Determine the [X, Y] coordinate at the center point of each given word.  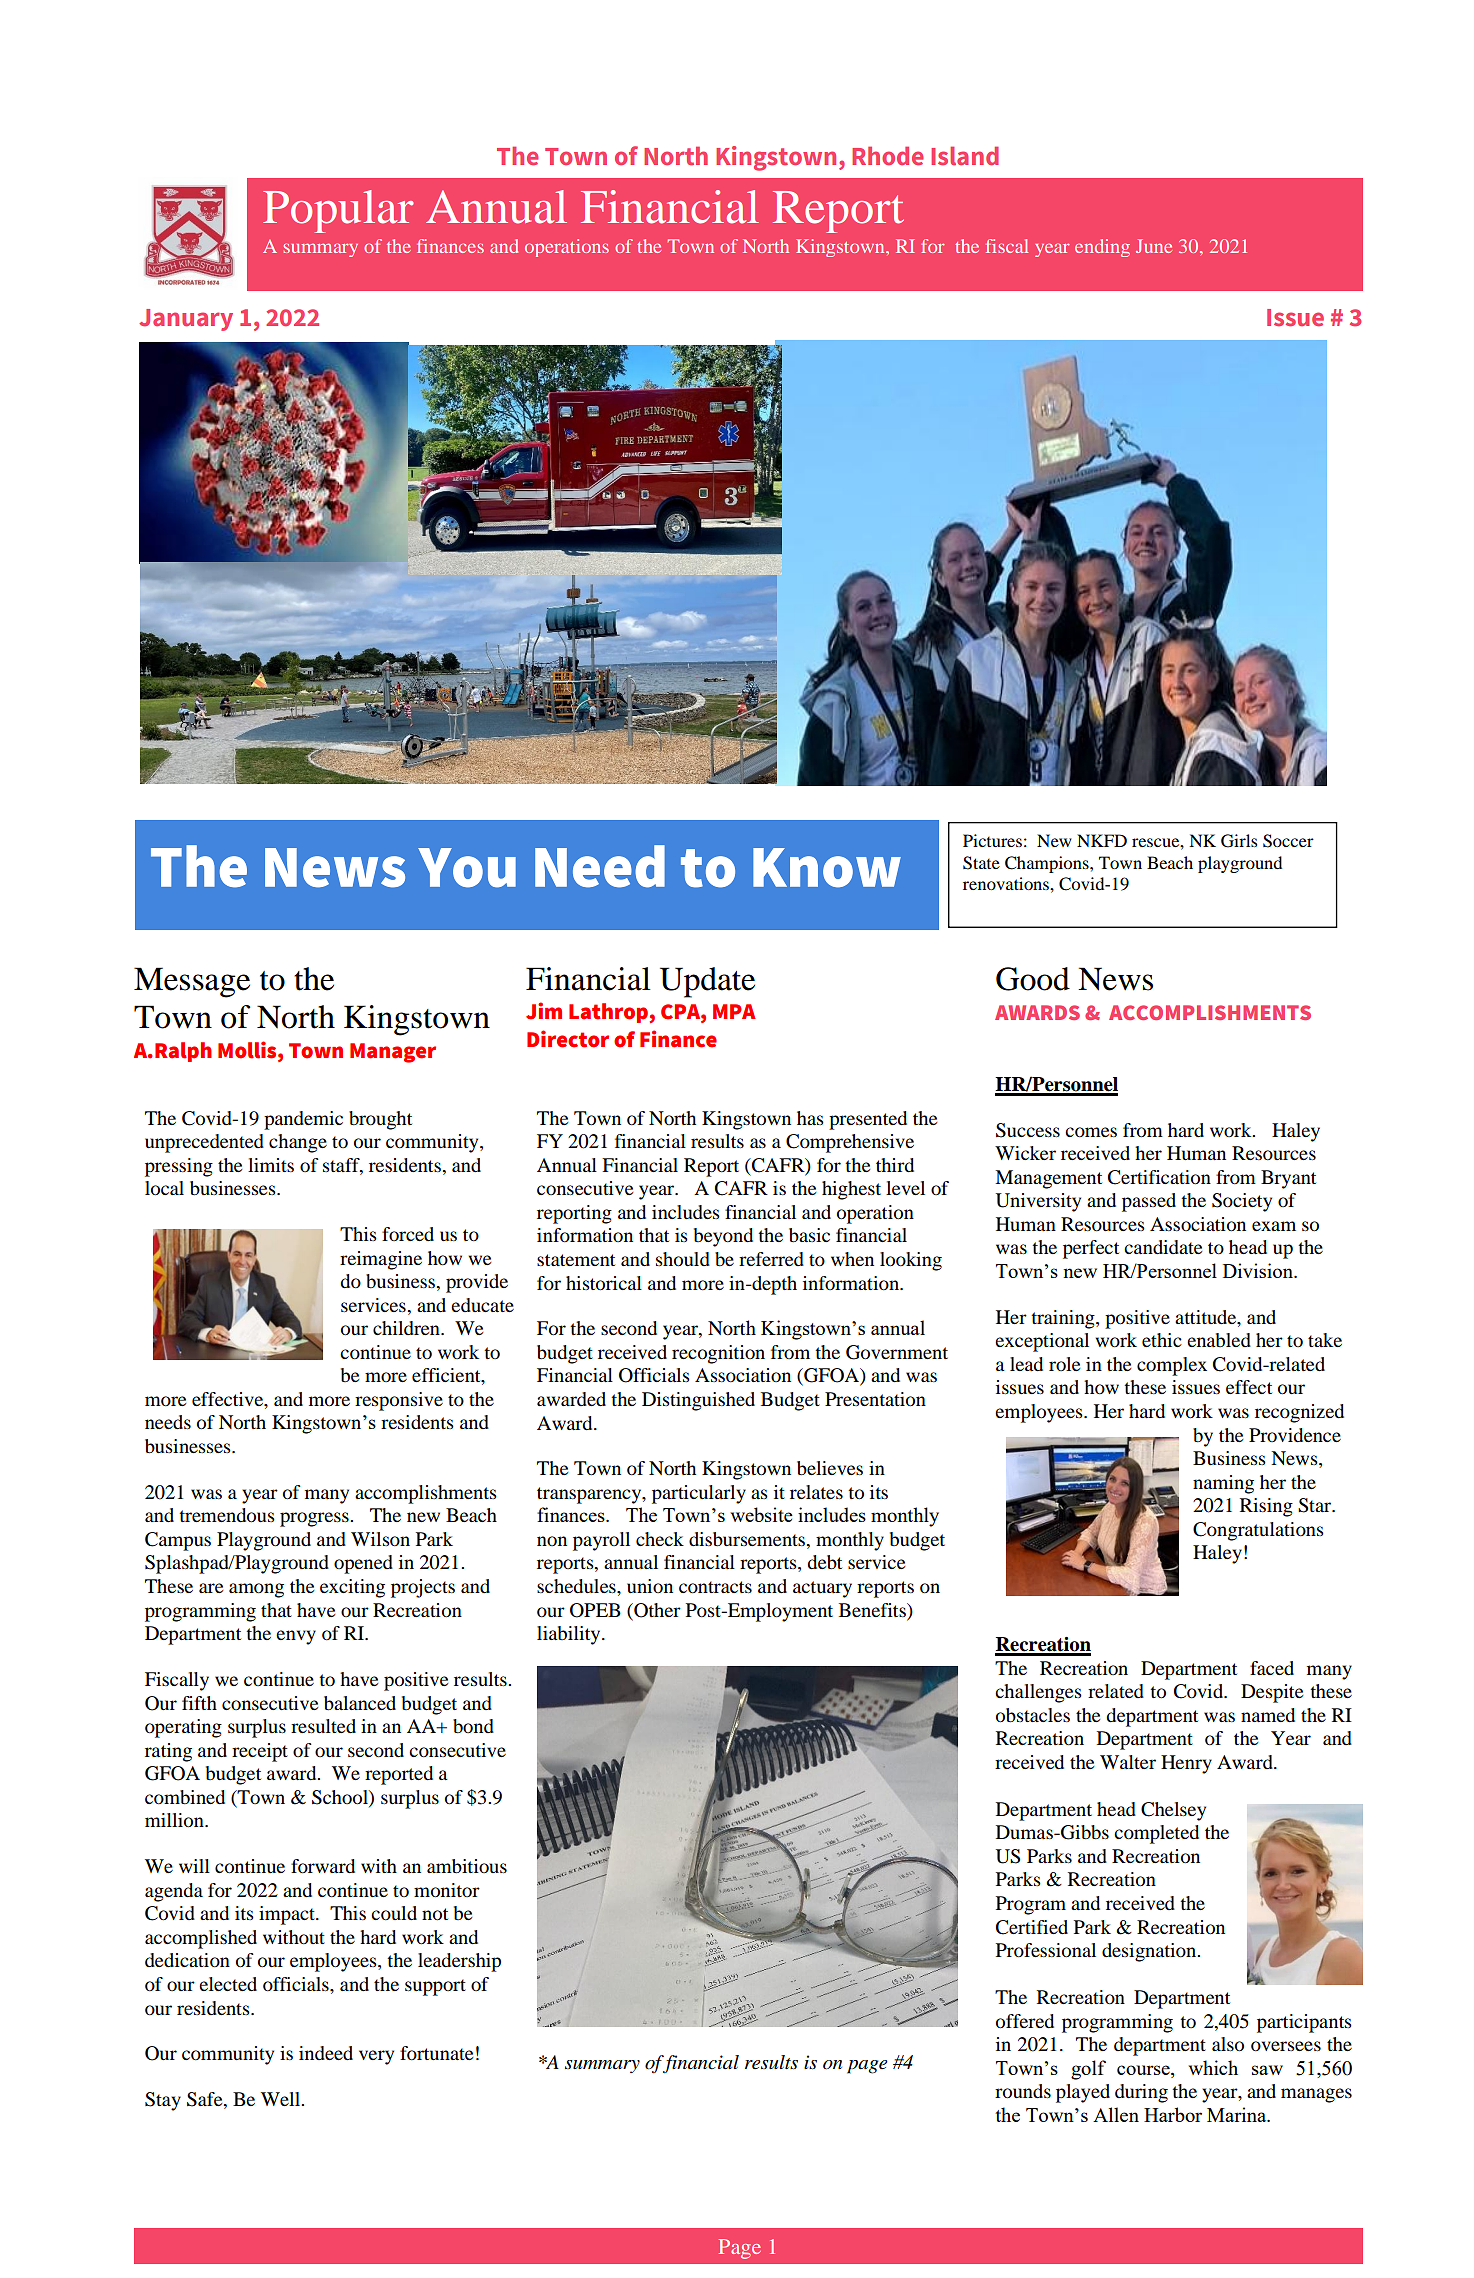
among [256, 1590]
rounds [1023, 2091]
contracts [715, 1587]
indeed [326, 2053]
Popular [338, 211]
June [1154, 246]
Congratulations [1258, 1531]
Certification [1159, 1177]
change [298, 1143]
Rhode [888, 156]
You [467, 868]
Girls [1239, 841]
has [810, 1118]
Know [827, 868]
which [1213, 2067]
